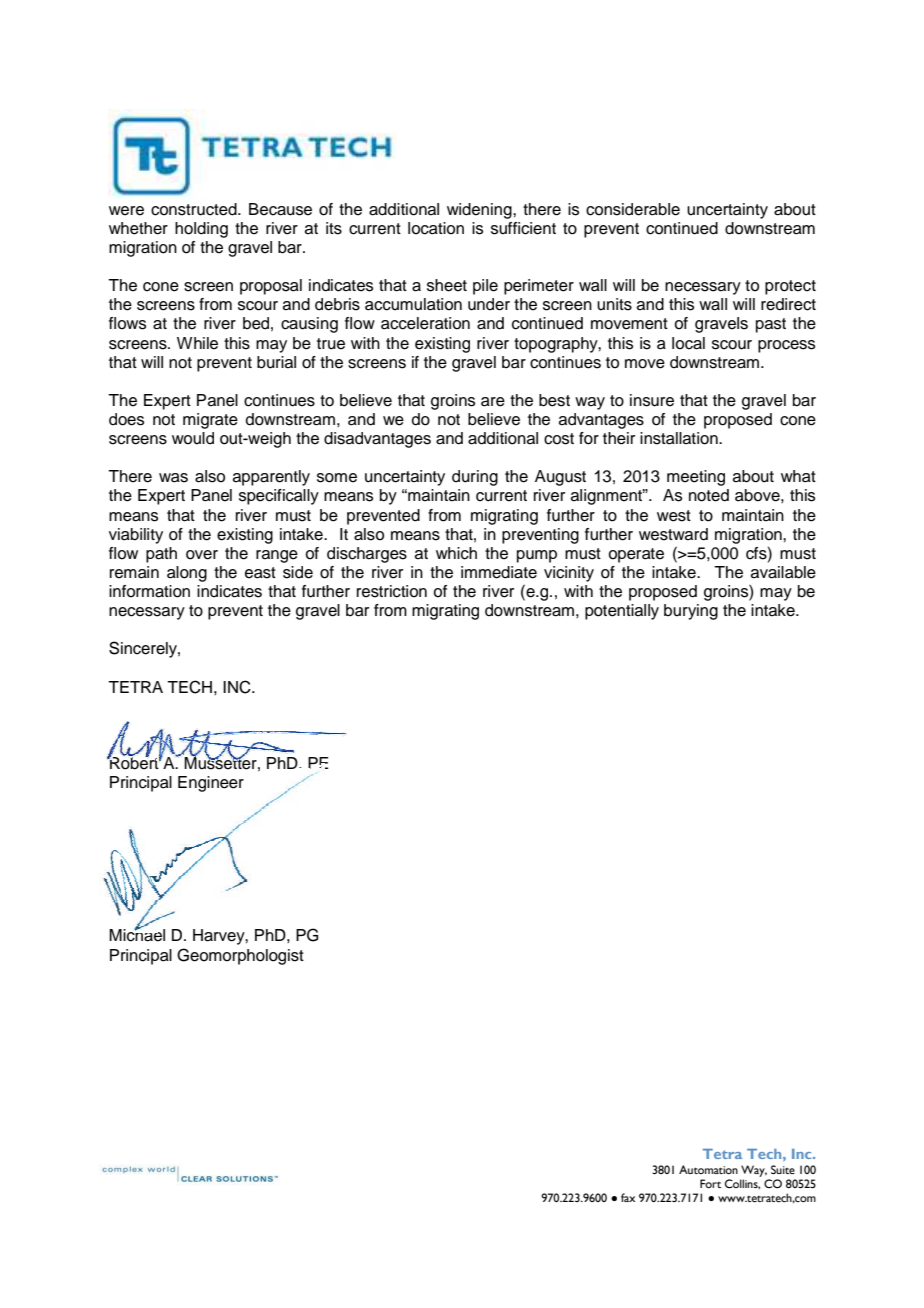  What do you see at coordinates (708, 1169) in the screenshot?
I see `Automation` at bounding box center [708, 1169].
